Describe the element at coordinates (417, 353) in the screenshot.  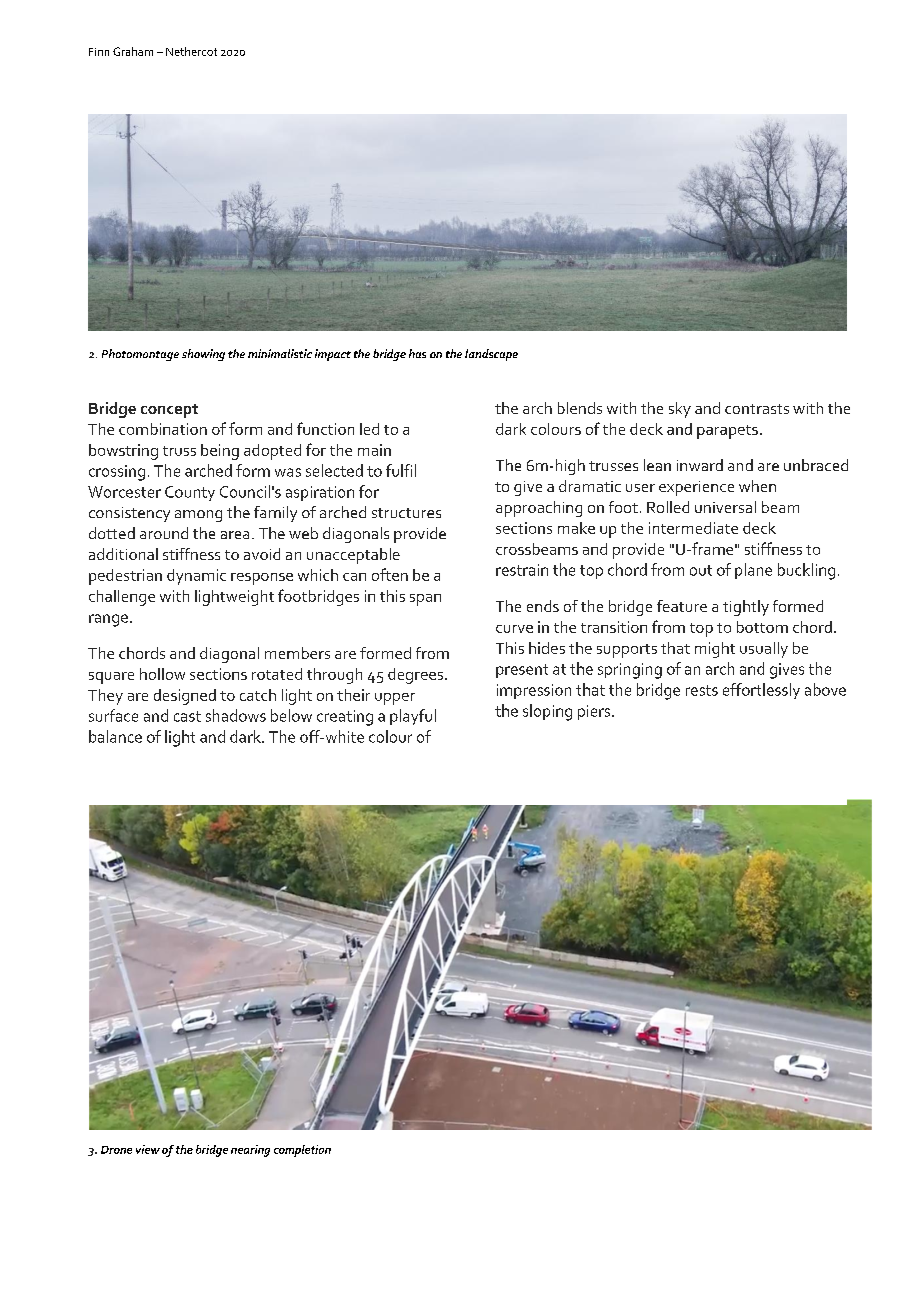
I see `has` at that location.
